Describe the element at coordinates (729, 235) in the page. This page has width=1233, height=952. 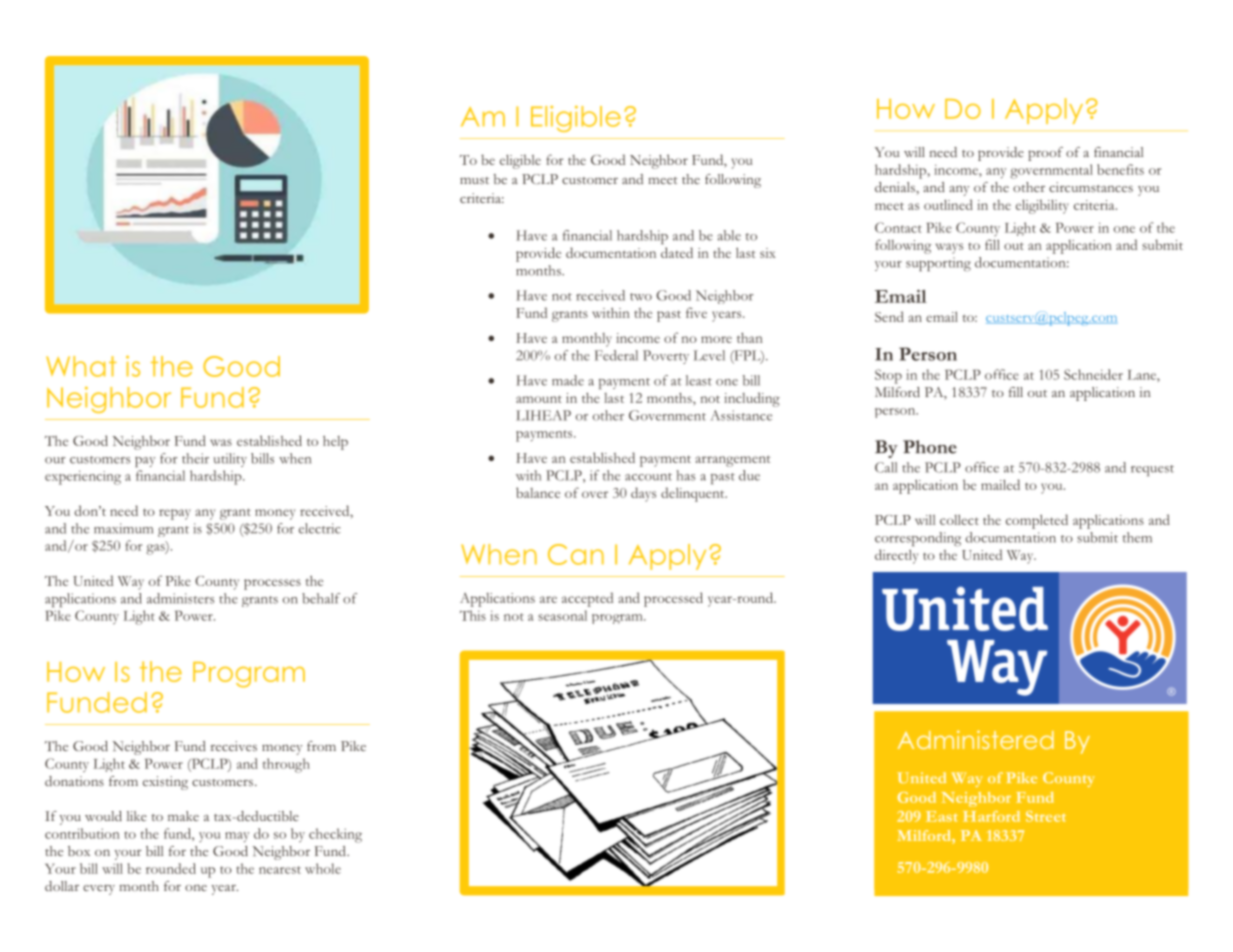
I see `able` at that location.
